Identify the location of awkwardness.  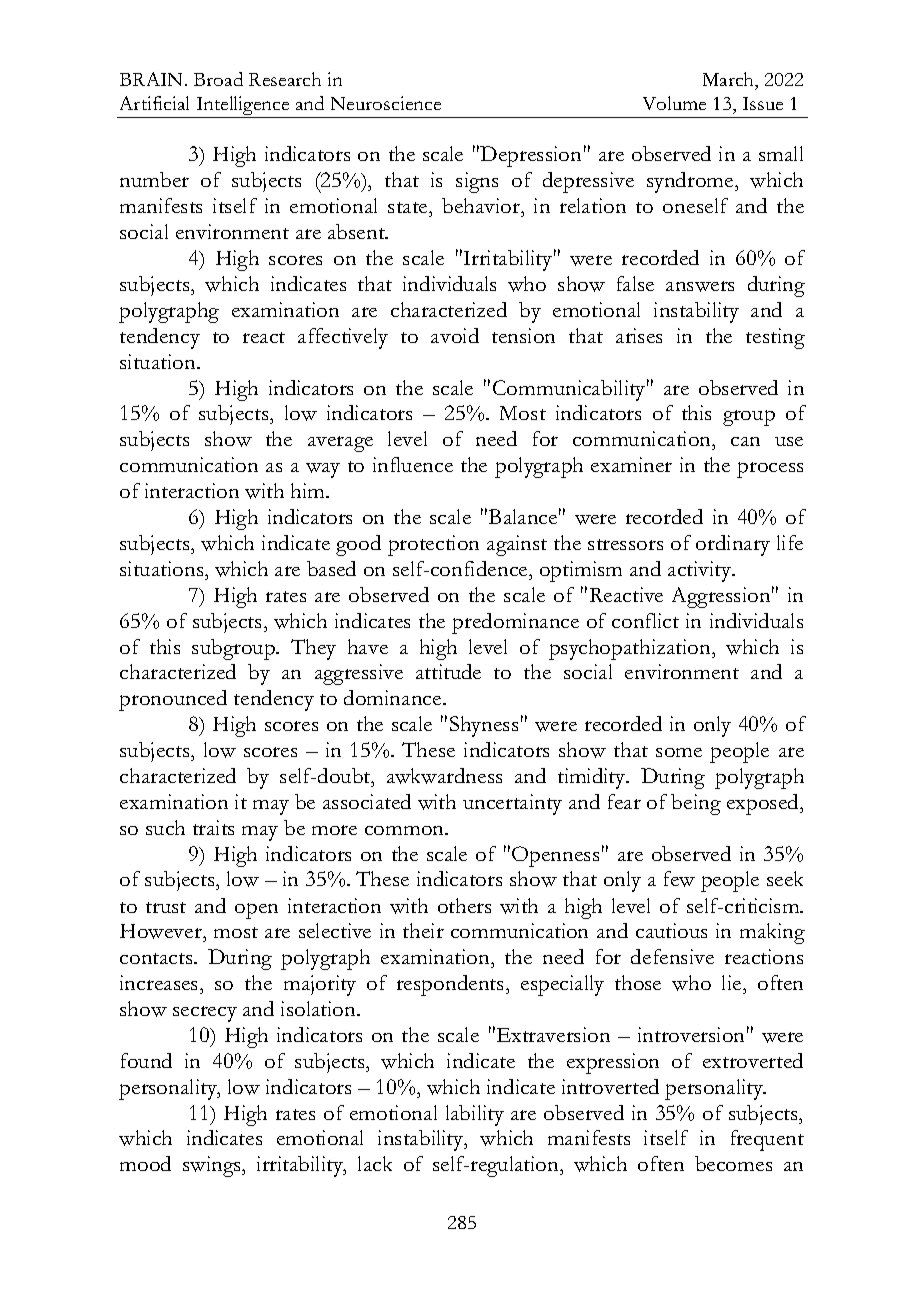
(444, 776).
